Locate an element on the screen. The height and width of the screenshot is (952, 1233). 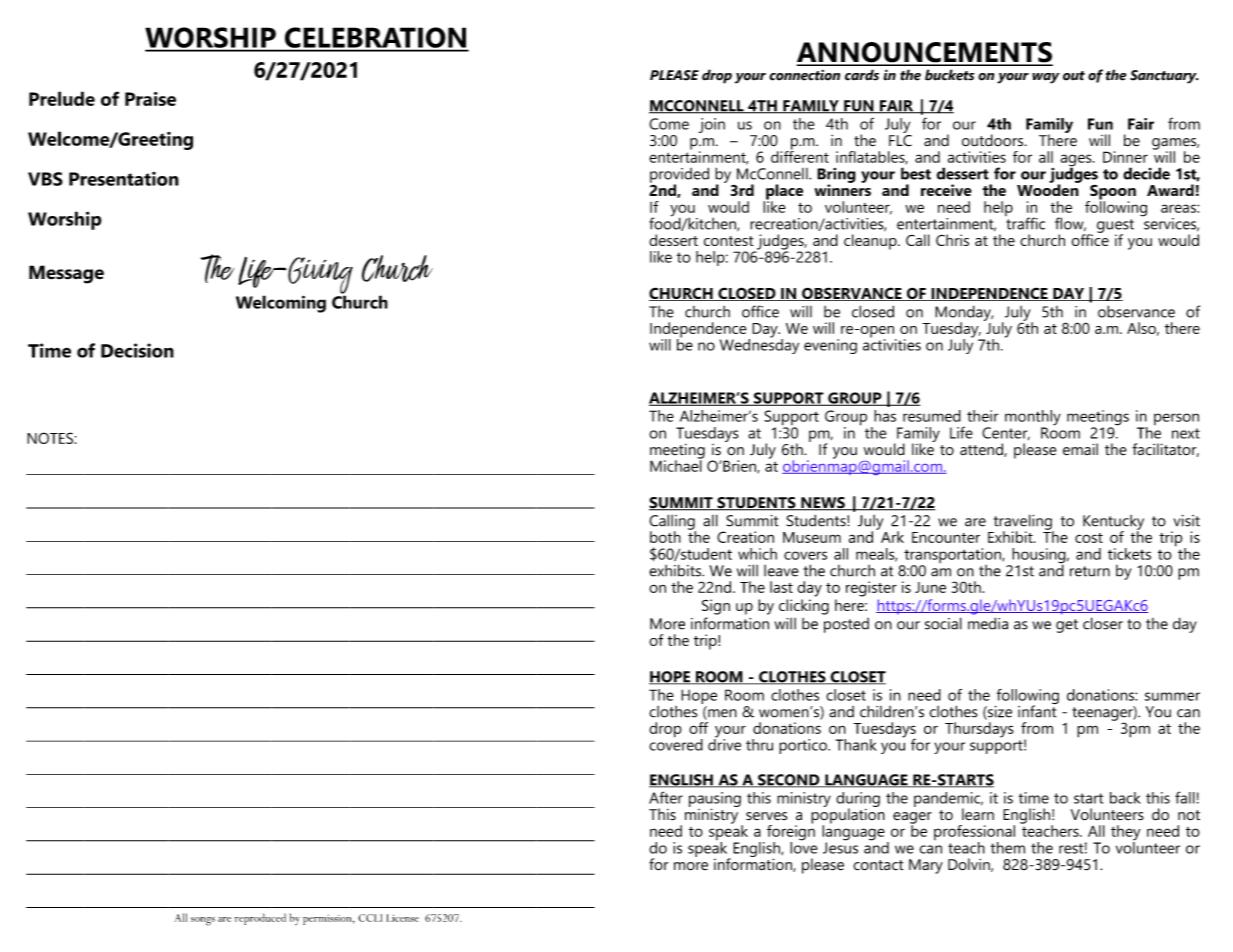
songs is located at coordinates (203, 921).
